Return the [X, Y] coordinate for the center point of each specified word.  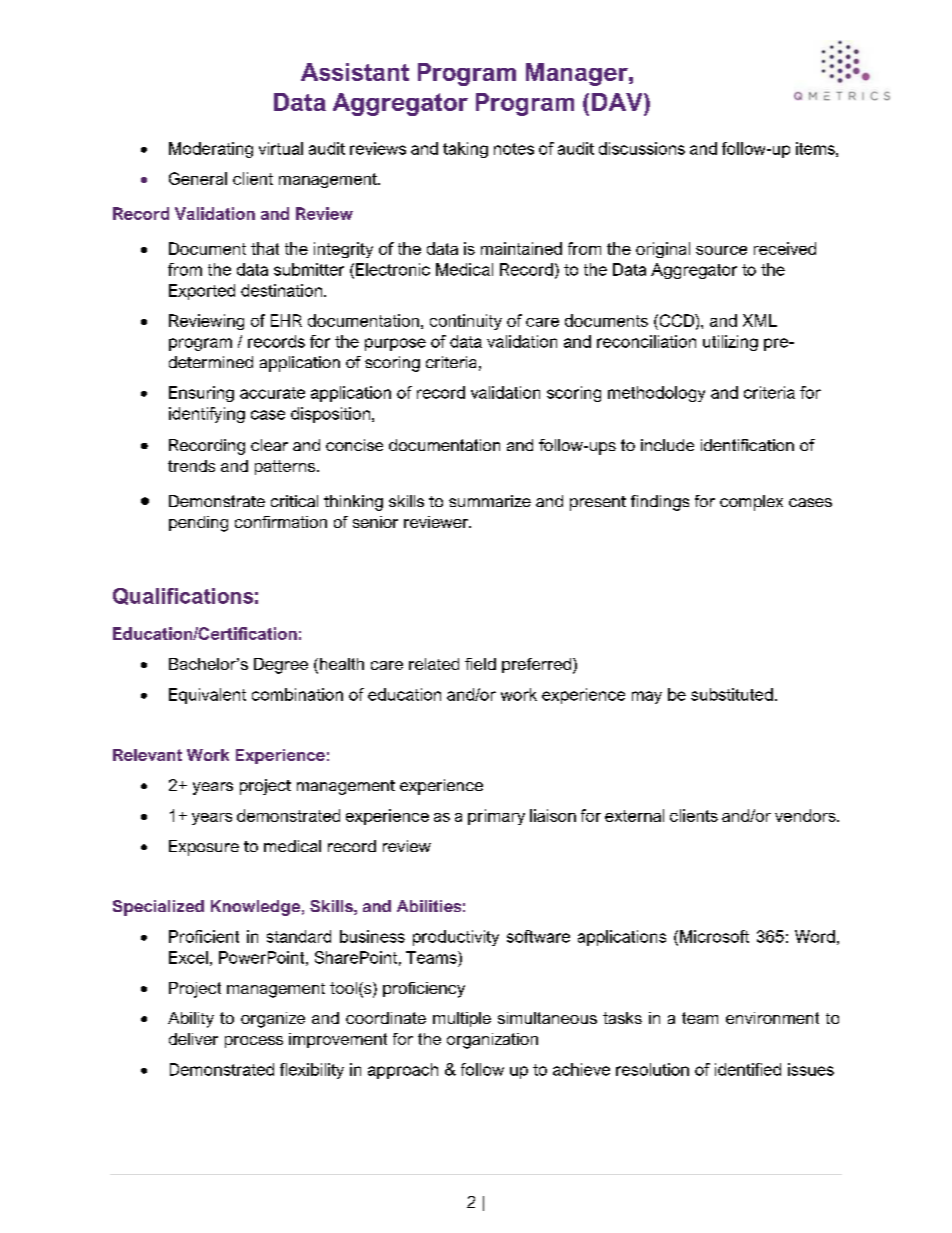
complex [751, 503]
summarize [490, 501]
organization [492, 1041]
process [254, 1042]
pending [198, 524]
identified [748, 1069]
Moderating [211, 150]
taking [465, 150]
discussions [642, 148]
